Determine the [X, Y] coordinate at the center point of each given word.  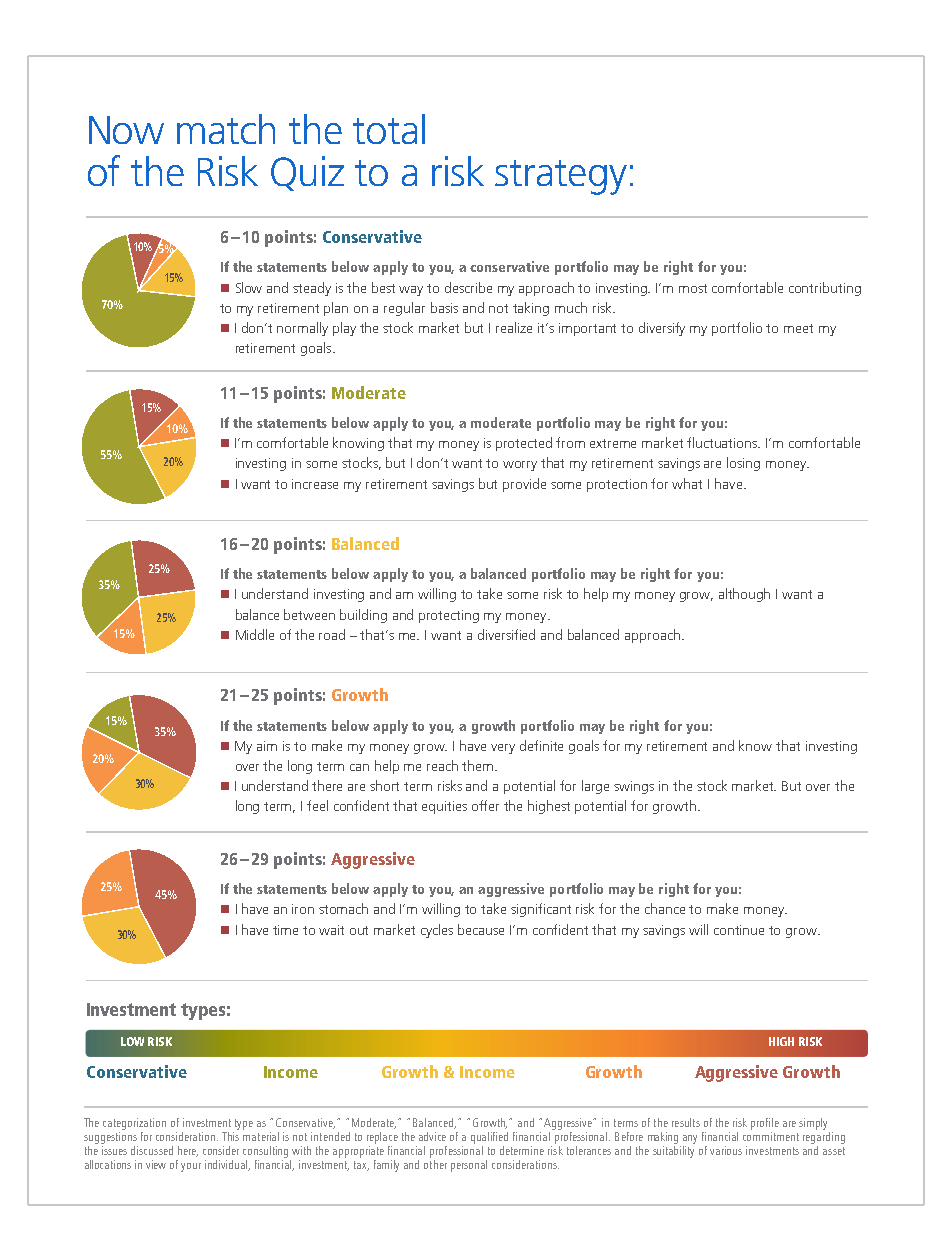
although [744, 595]
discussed [152, 1150]
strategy [561, 177]
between [309, 614]
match [226, 129]
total [389, 129]
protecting [449, 616]
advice [432, 1136]
